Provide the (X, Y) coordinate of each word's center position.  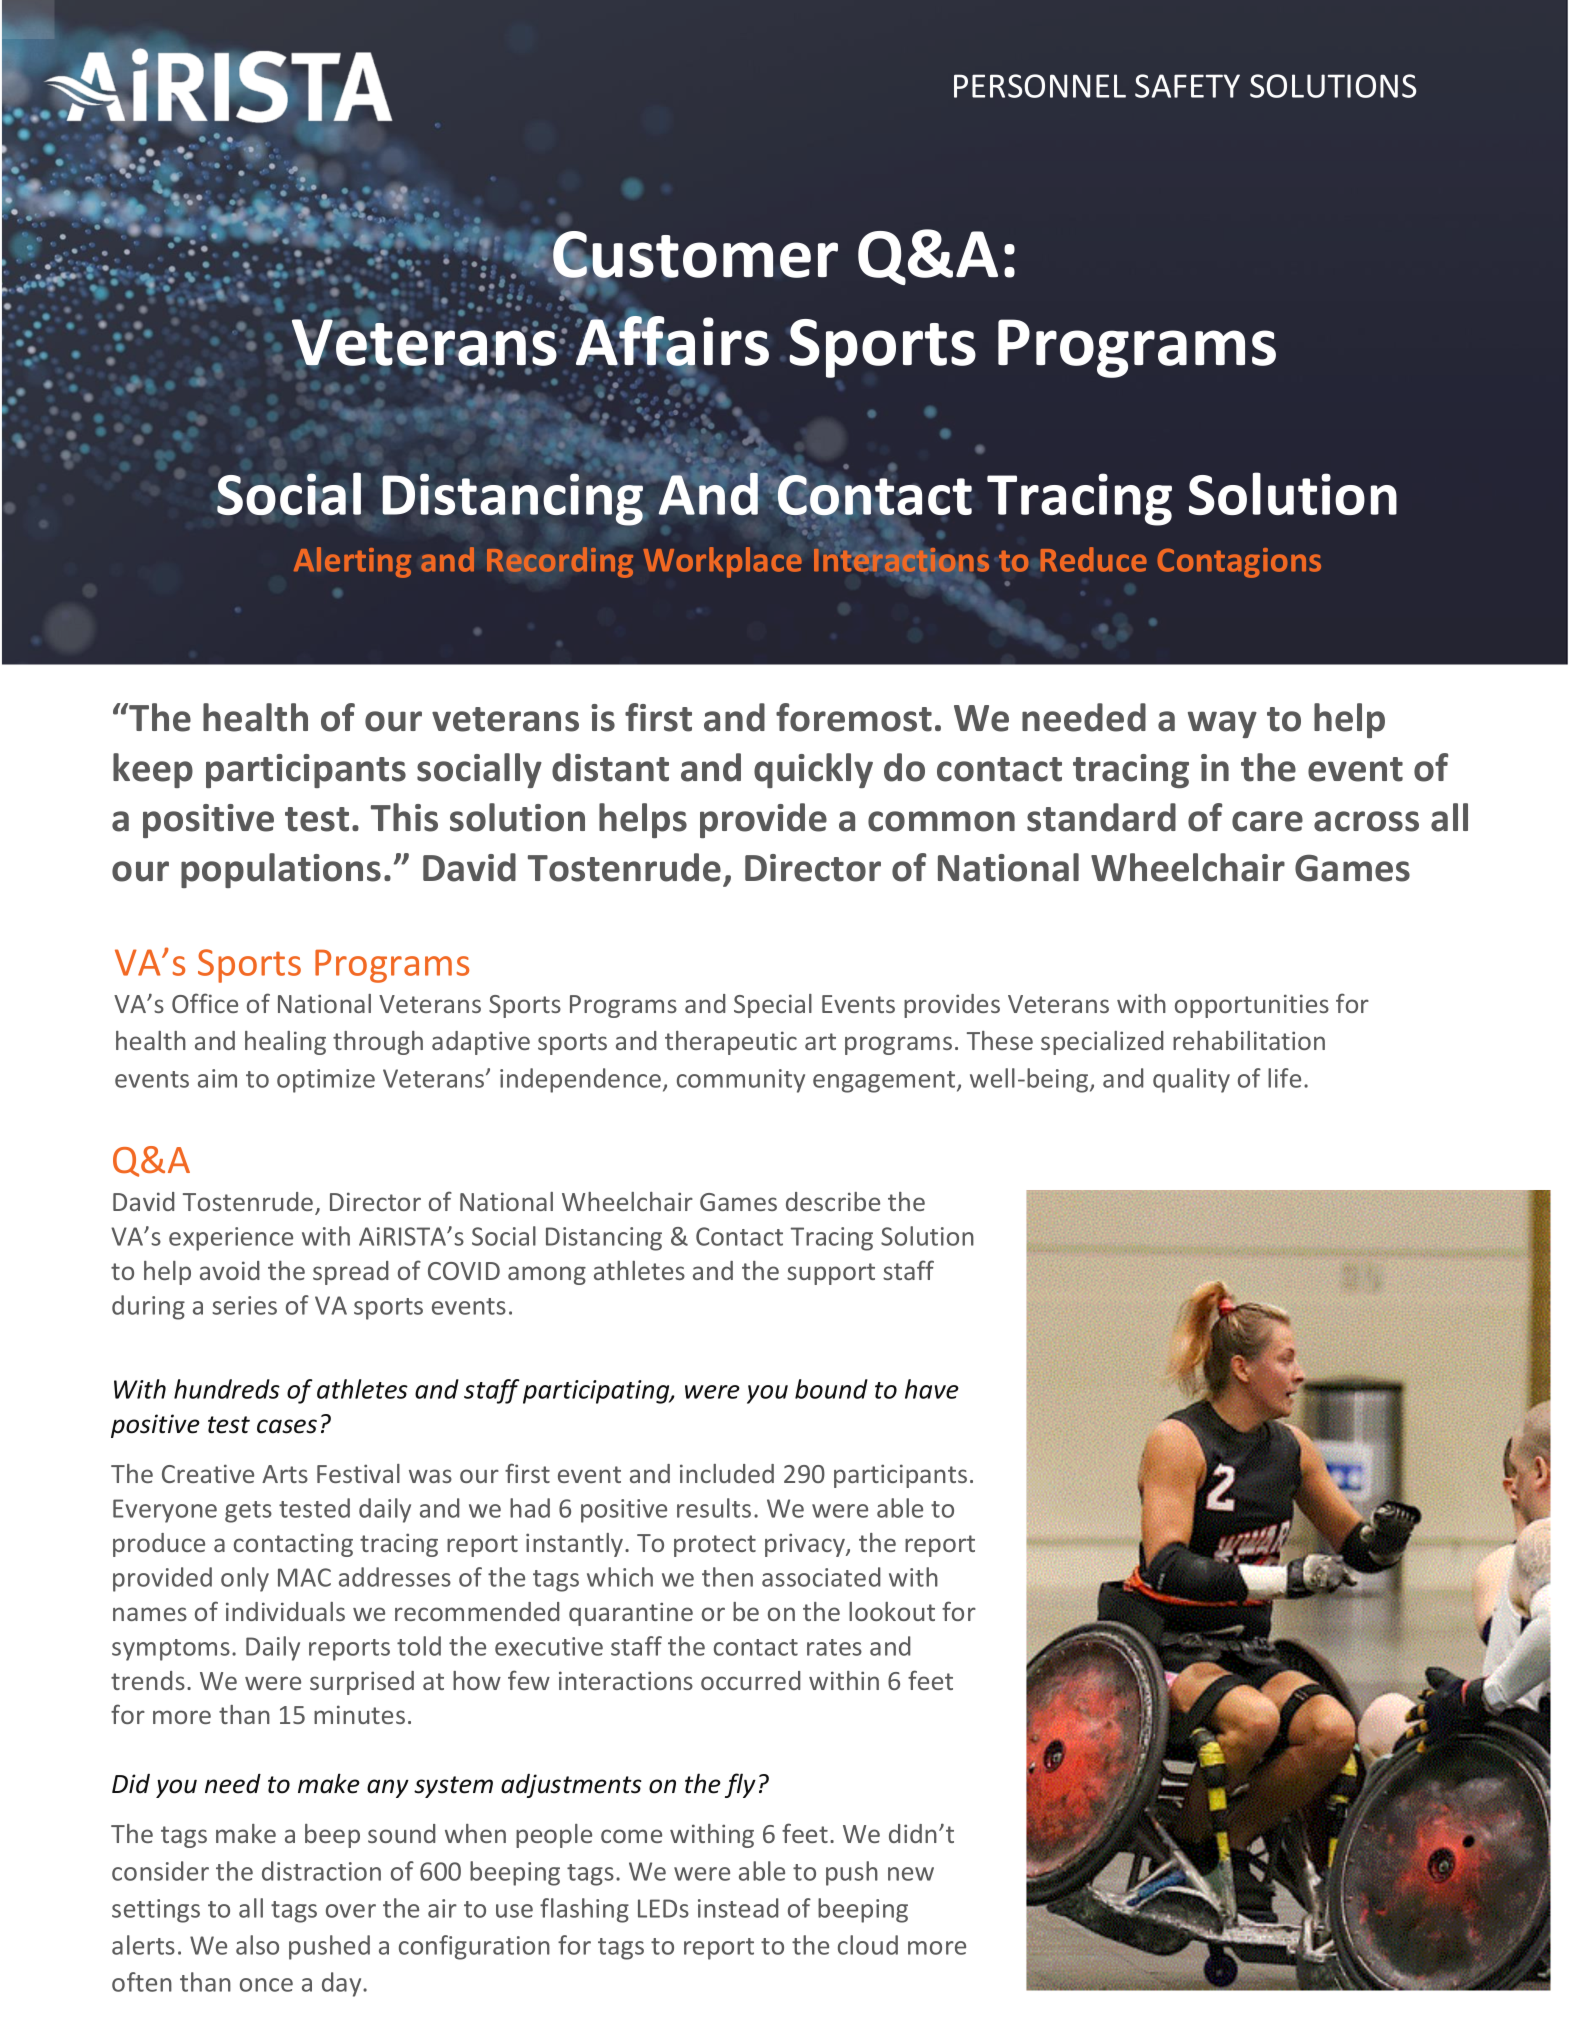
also (257, 1945)
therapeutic (731, 1043)
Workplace (722, 562)
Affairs (672, 341)
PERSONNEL (1040, 86)
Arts (285, 1474)
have (932, 1389)
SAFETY (1187, 86)
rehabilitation (1249, 1040)
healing (285, 1043)
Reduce (1093, 559)
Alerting (352, 562)
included (727, 1473)
